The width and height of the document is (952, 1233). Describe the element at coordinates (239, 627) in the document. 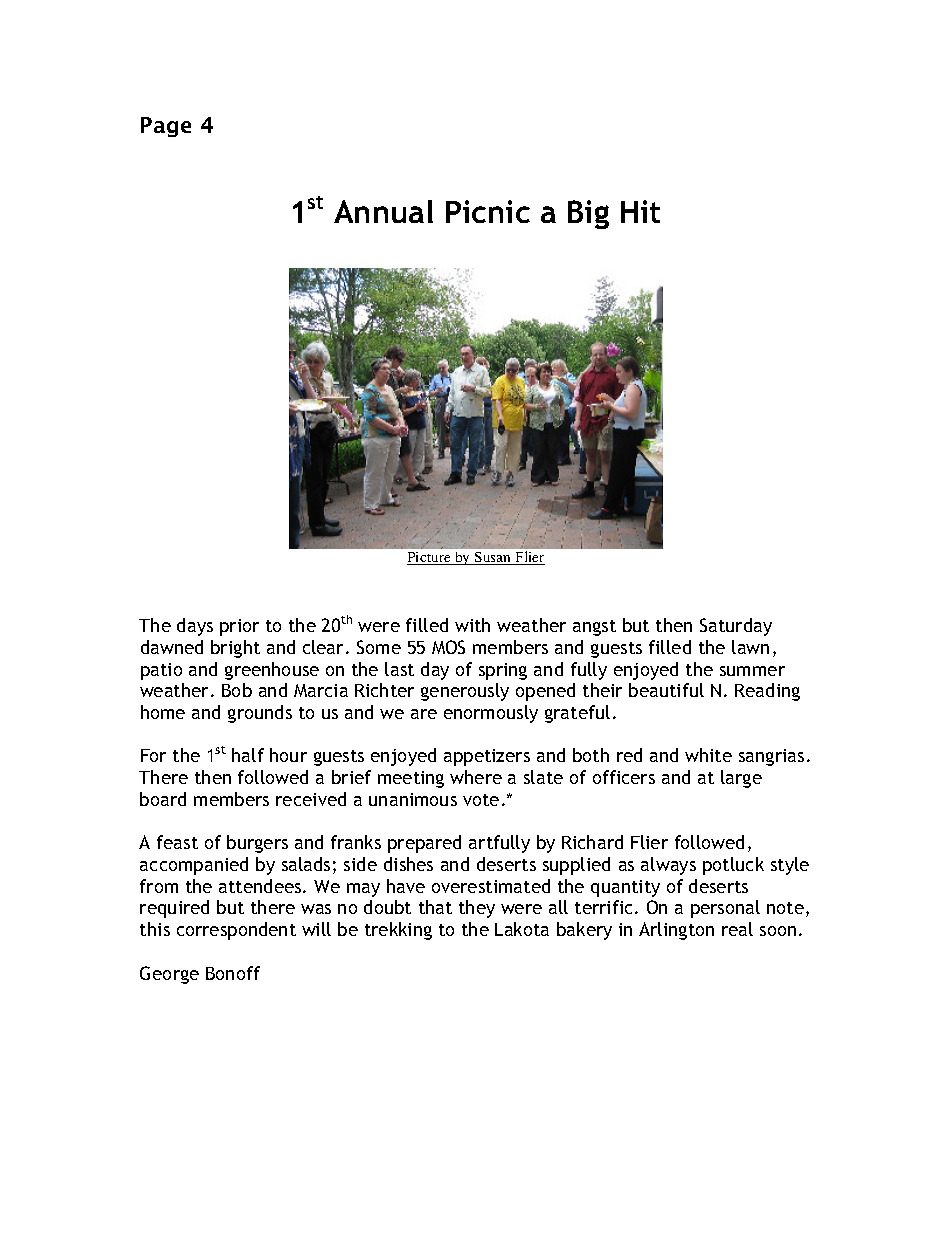

I see `prior` at that location.
